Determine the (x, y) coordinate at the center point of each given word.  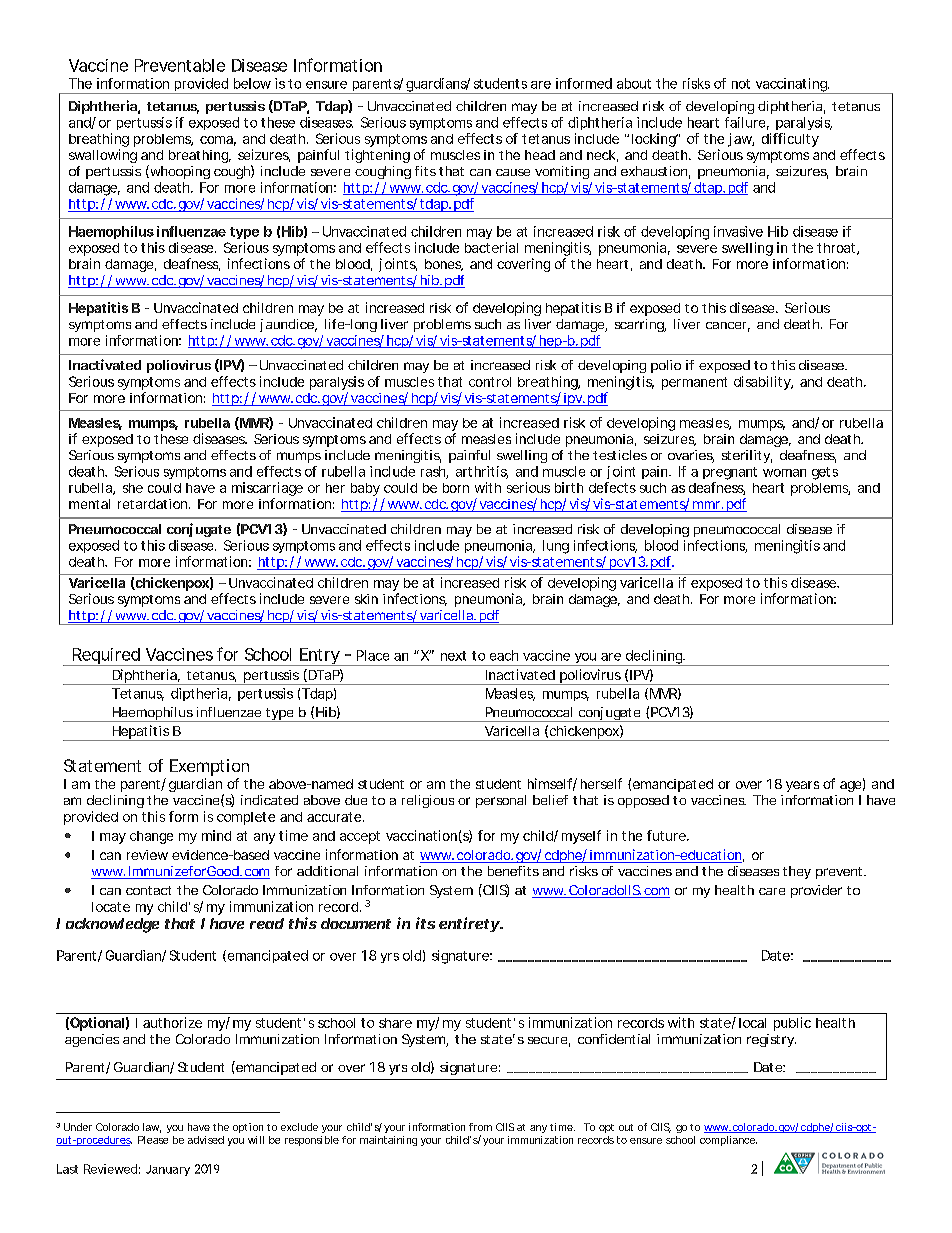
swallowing (103, 156)
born (456, 488)
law (152, 1128)
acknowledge (112, 925)
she (133, 488)
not (741, 84)
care (772, 891)
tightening (377, 156)
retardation (154, 504)
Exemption (209, 767)
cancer (728, 327)
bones (444, 265)
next (453, 656)
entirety (470, 924)
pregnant (730, 473)
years (802, 786)
